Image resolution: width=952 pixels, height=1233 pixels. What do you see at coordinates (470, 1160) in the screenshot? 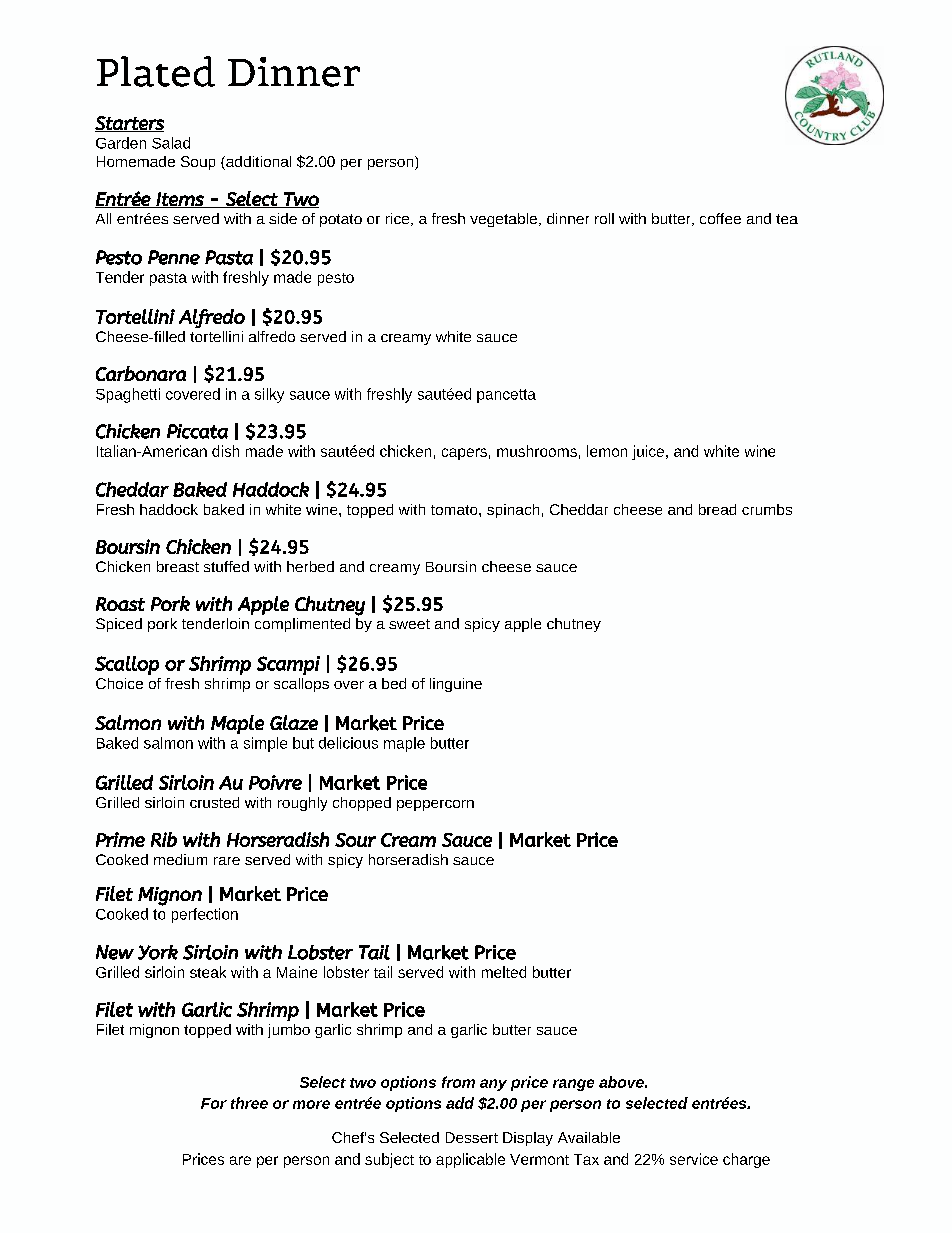
I see `applicable` at bounding box center [470, 1160].
